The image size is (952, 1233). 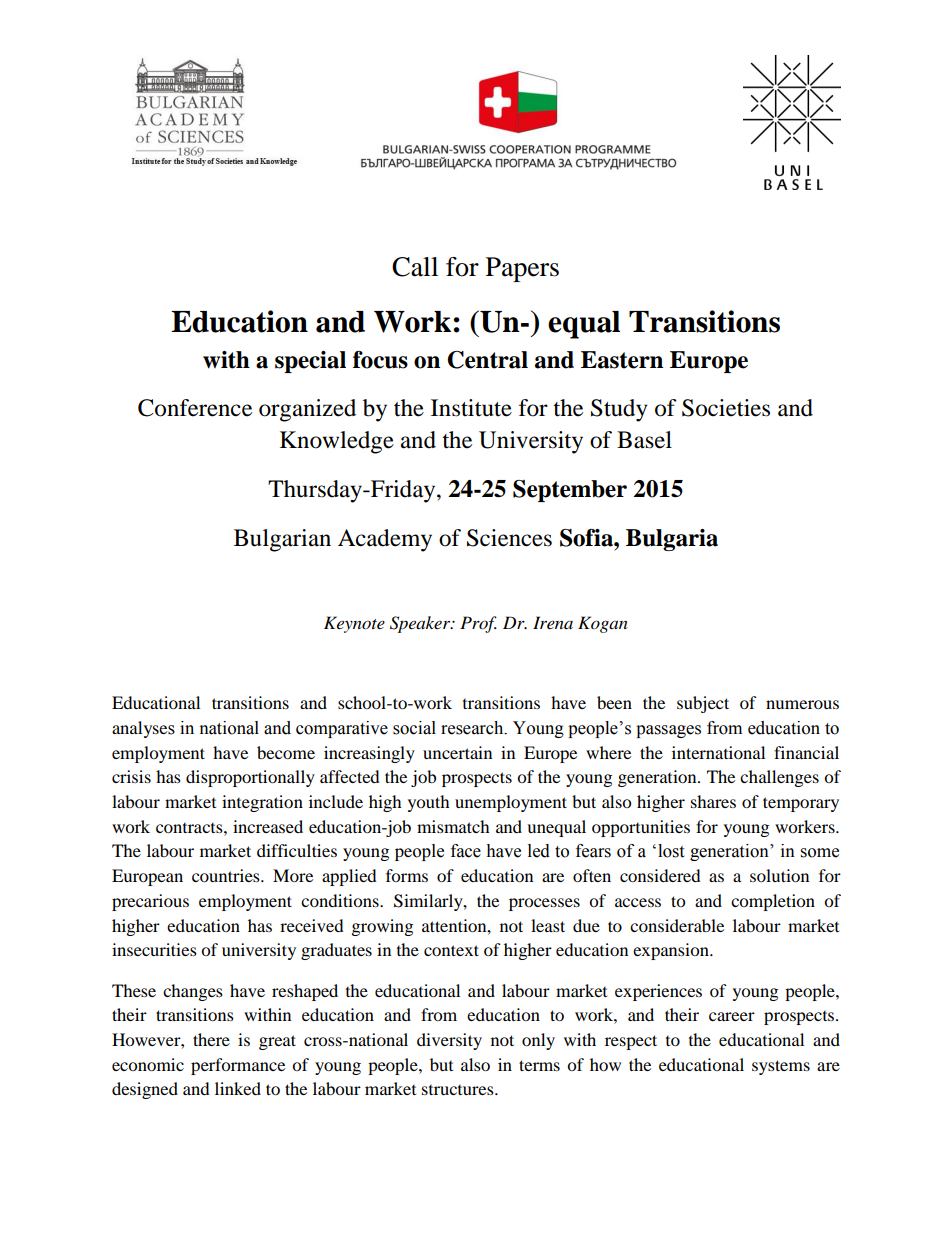 I want to click on systems, so click(x=781, y=1067).
